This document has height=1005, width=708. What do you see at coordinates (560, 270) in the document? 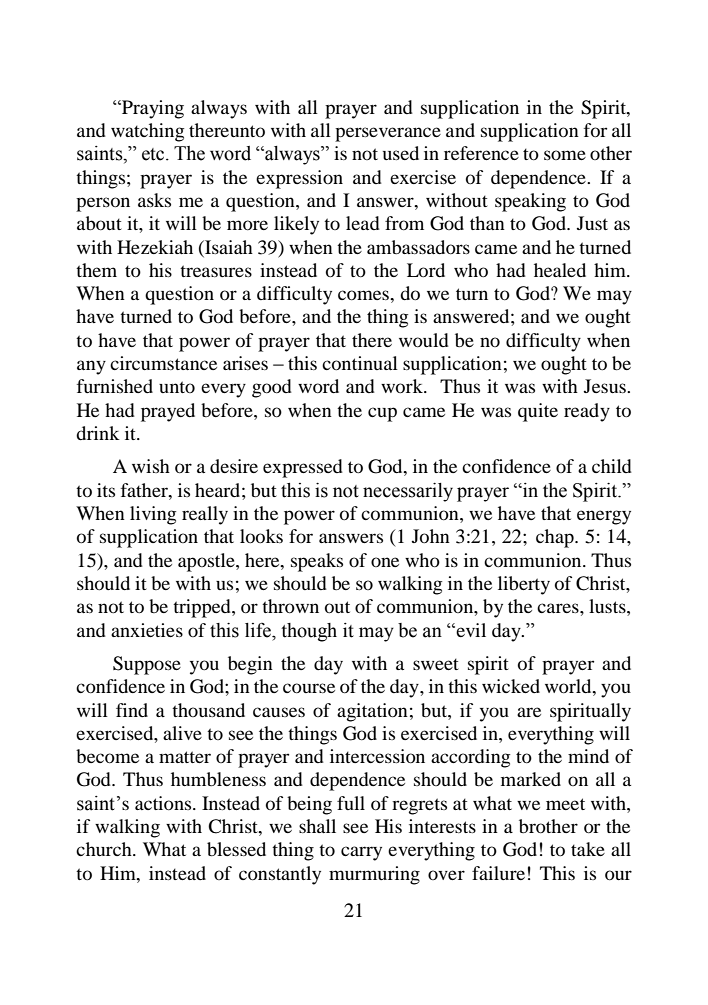
I see `healed` at bounding box center [560, 270].
